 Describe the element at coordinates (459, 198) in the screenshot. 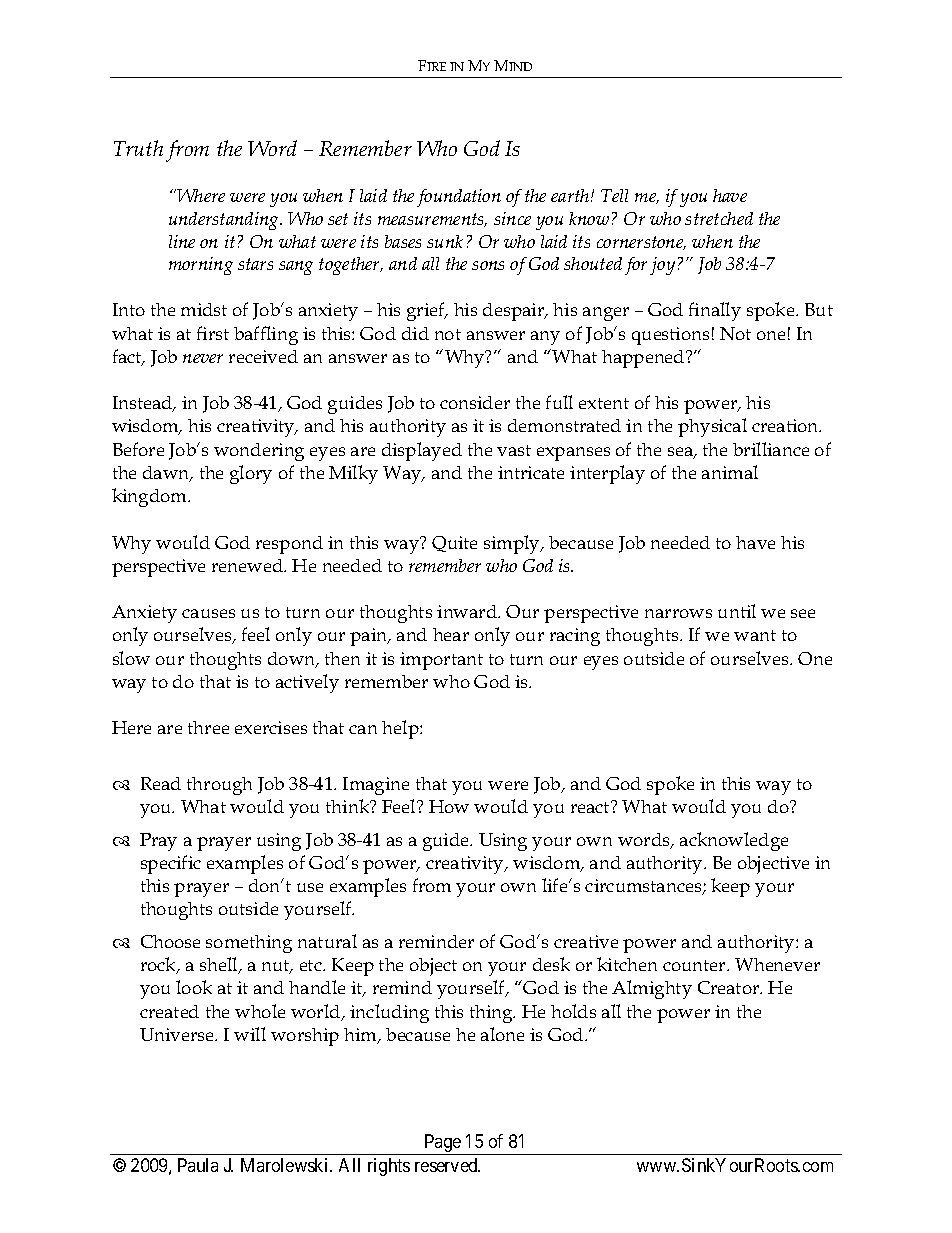

I see `foundation` at that location.
